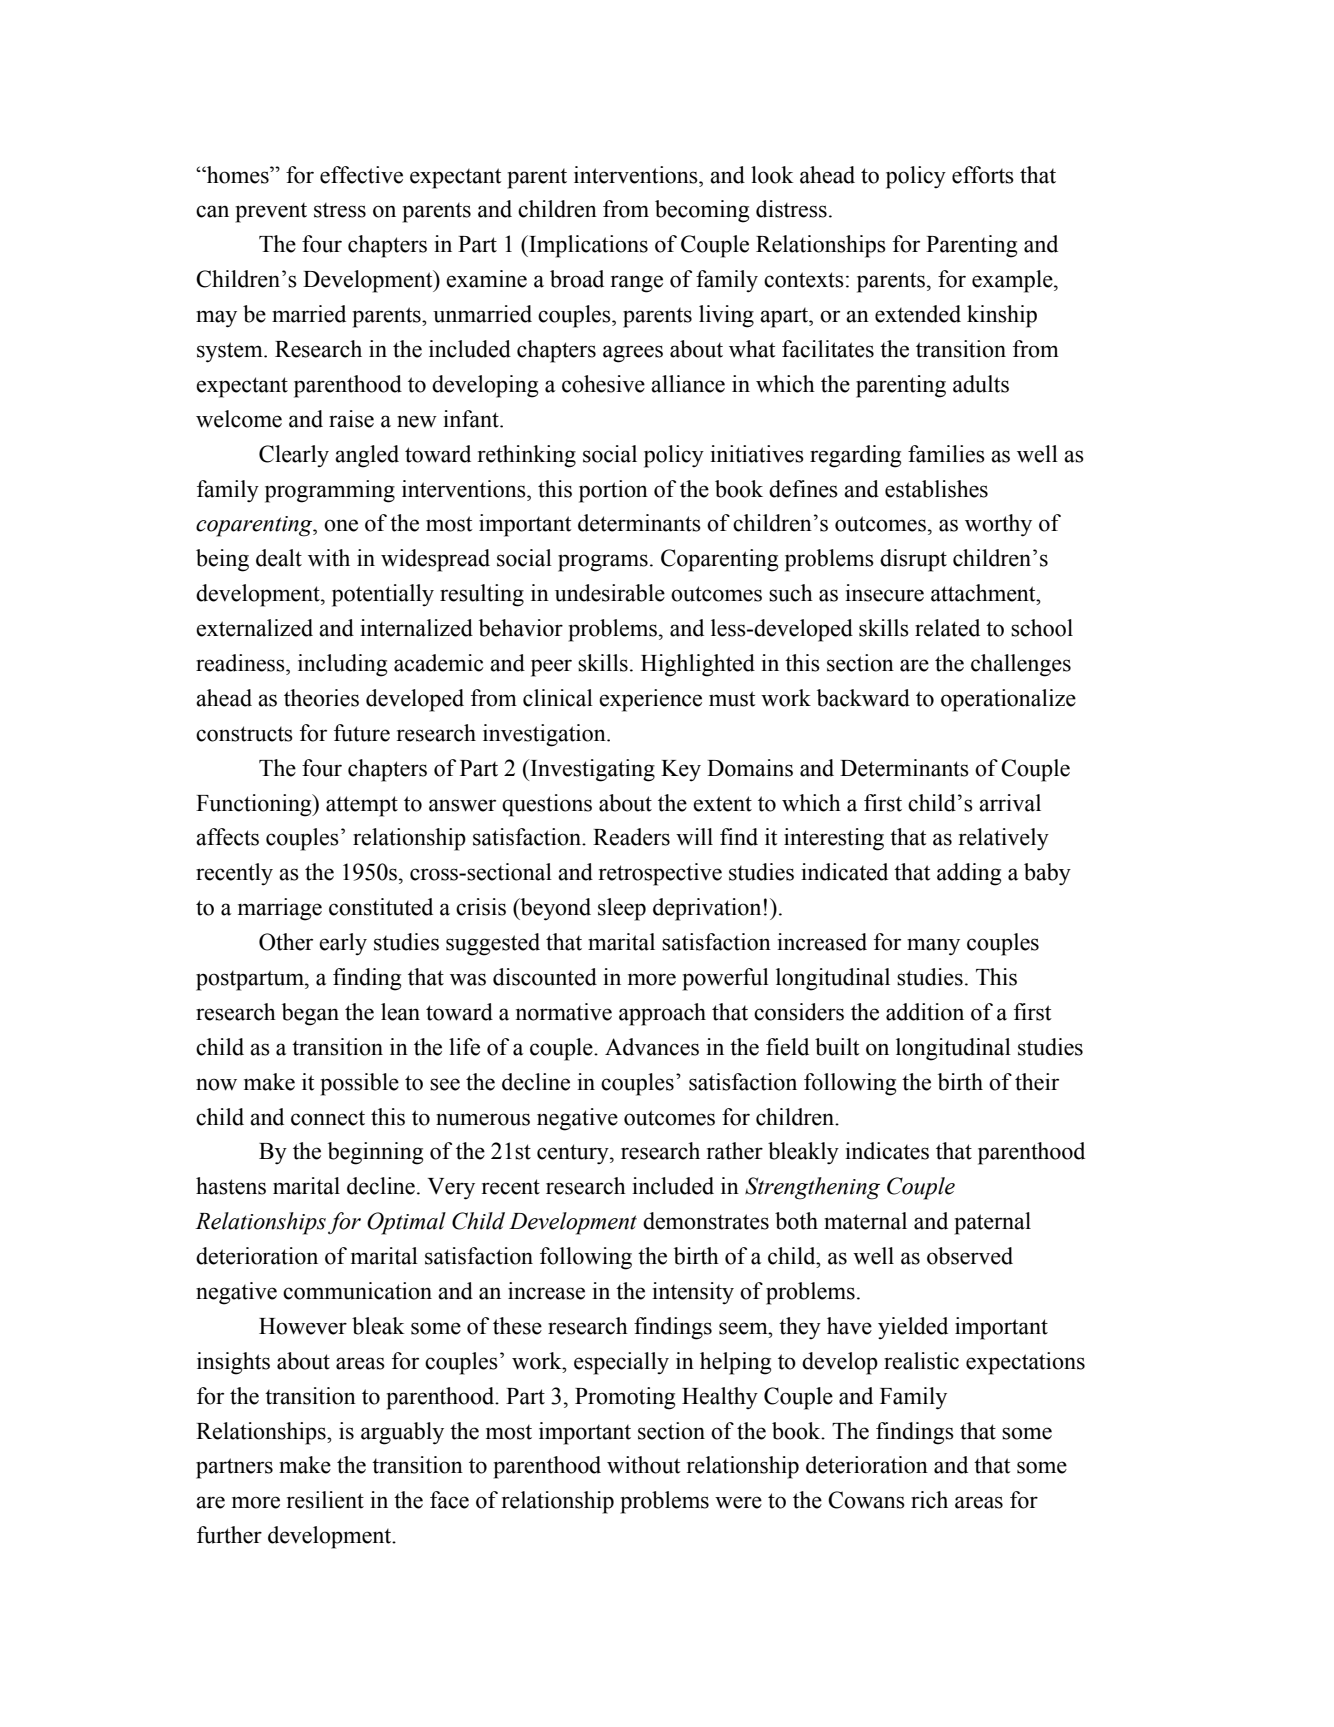  What do you see at coordinates (738, 1502) in the page?
I see `were` at bounding box center [738, 1502].
